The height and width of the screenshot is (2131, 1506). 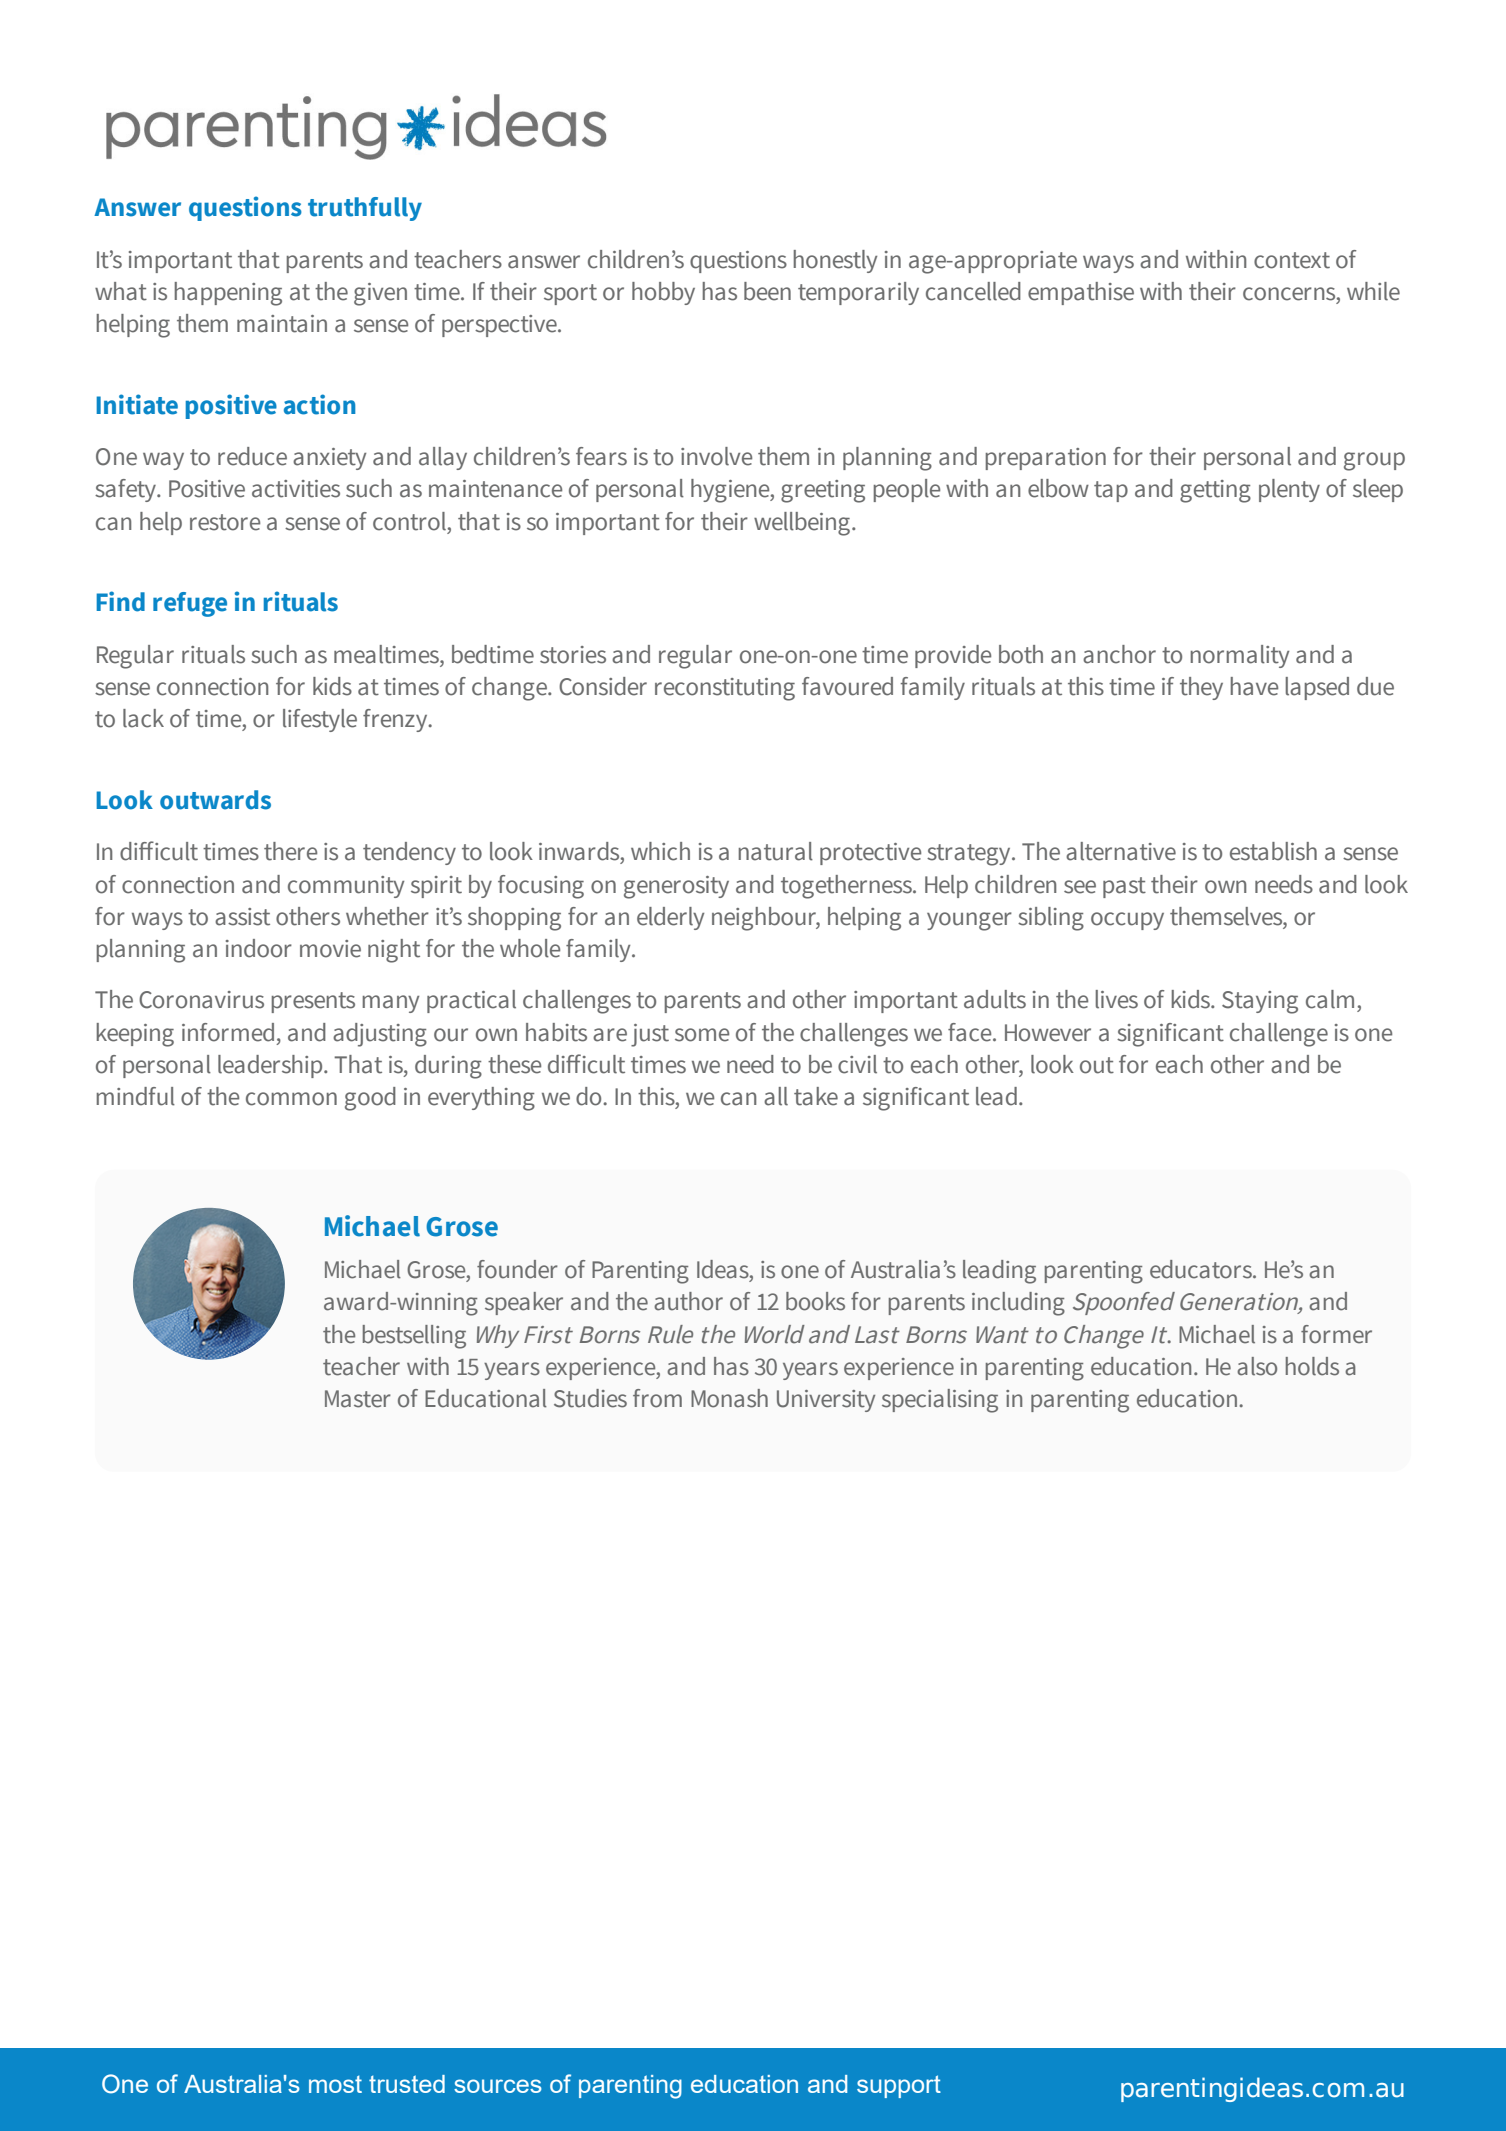 I want to click on Monash, so click(x=729, y=1398).
